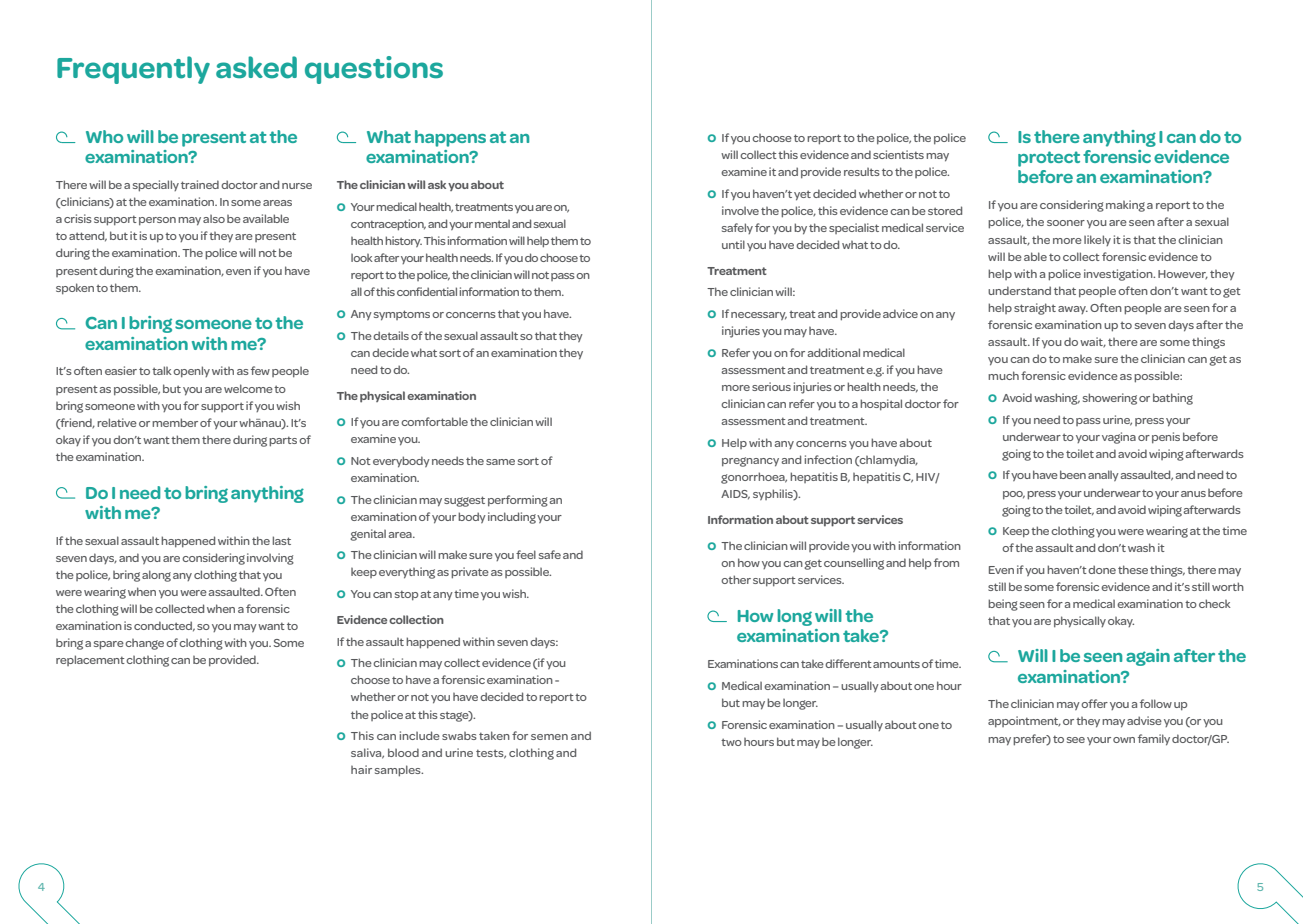 The height and width of the screenshot is (924, 1303). Describe the element at coordinates (214, 219) in the screenshot. I see `also` at that location.
